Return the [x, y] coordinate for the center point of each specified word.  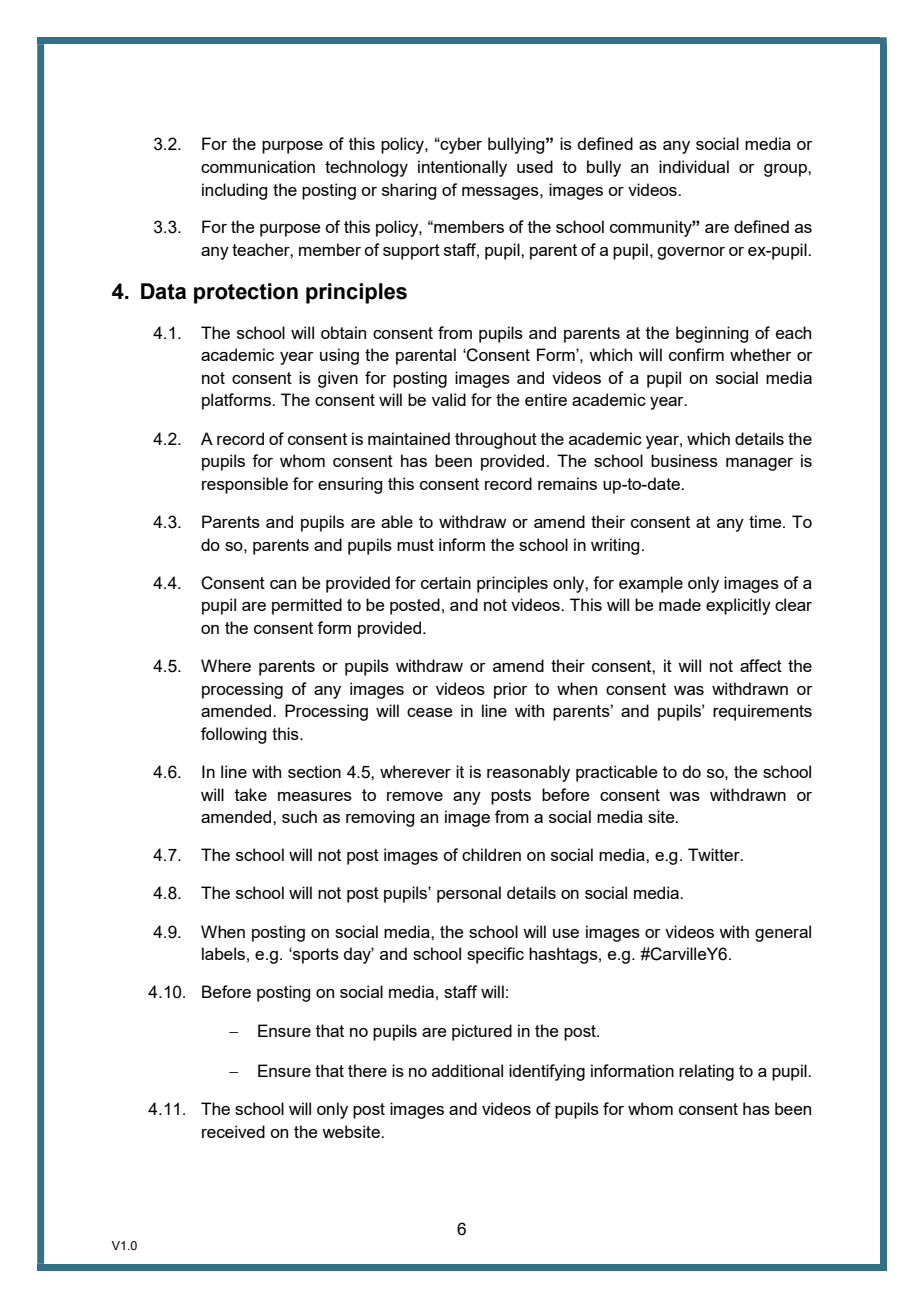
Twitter [715, 854]
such [299, 816]
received [233, 1131]
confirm [696, 354]
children [491, 854]
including [234, 191]
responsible [245, 485]
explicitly [738, 606]
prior [511, 690]
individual [694, 166]
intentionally [462, 168]
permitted [307, 606]
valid [449, 399]
